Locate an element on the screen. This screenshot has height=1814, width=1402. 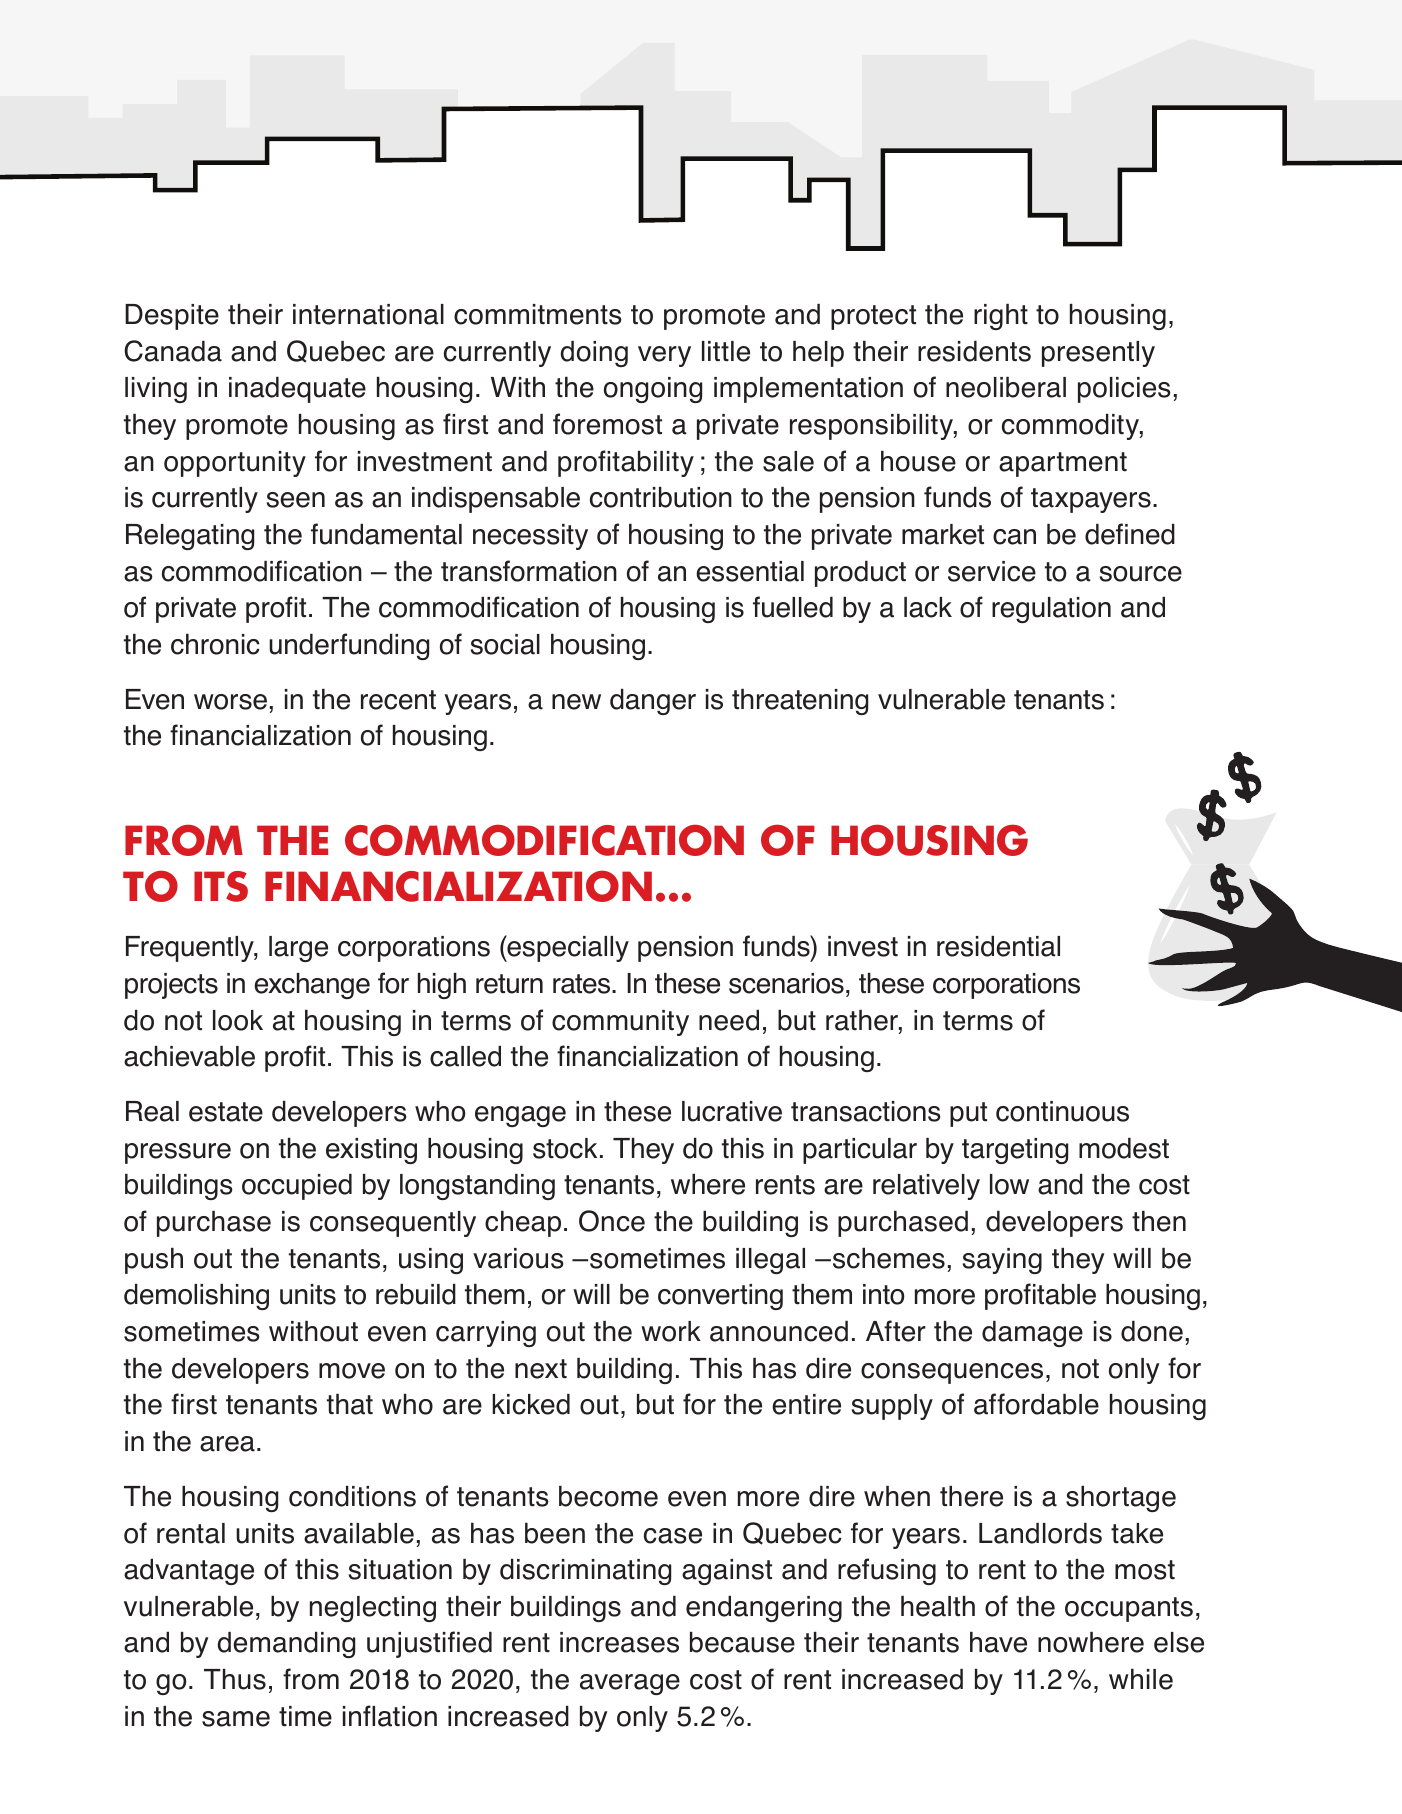
Thus is located at coordinates (235, 1679).
